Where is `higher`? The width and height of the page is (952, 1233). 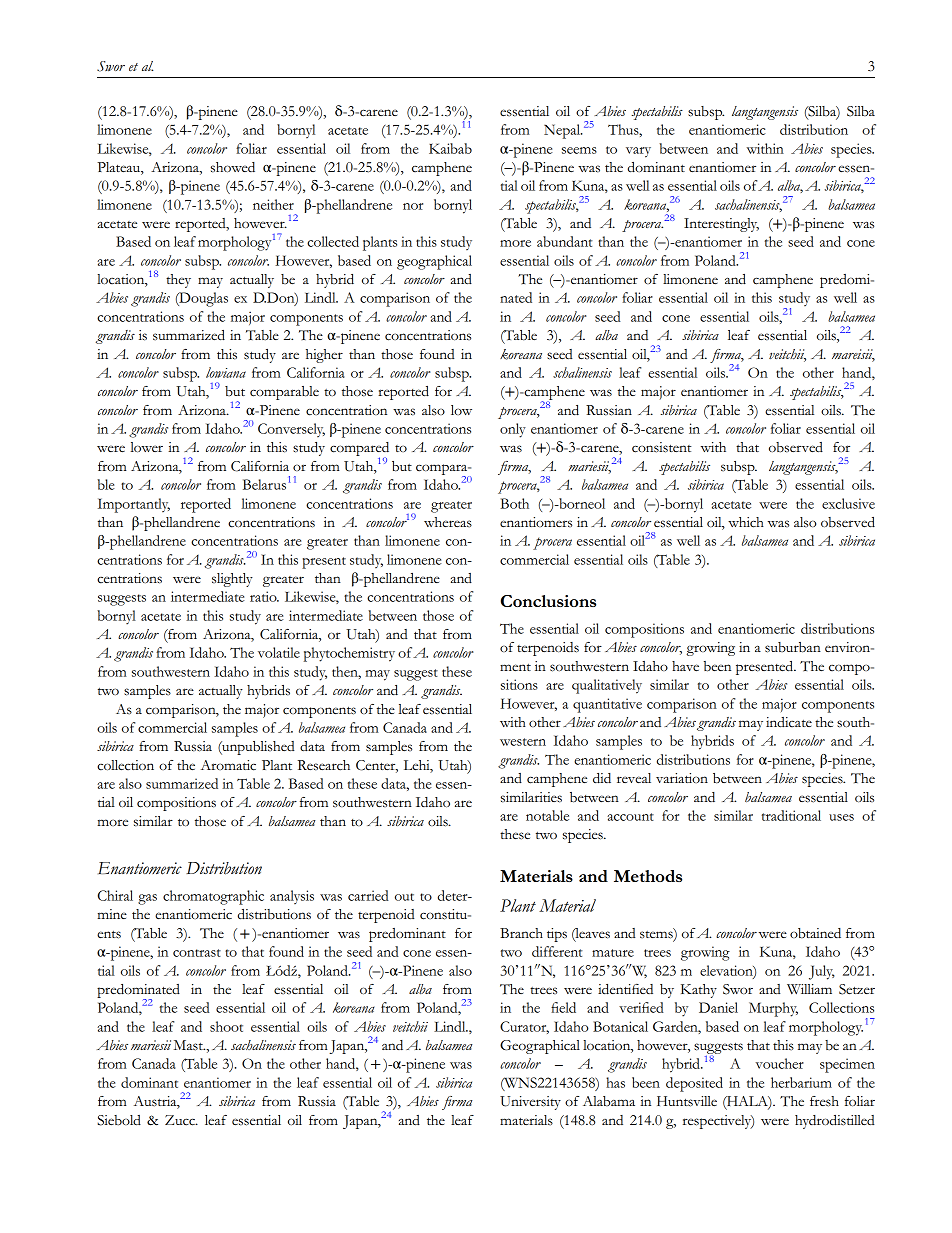 higher is located at coordinates (324, 356).
